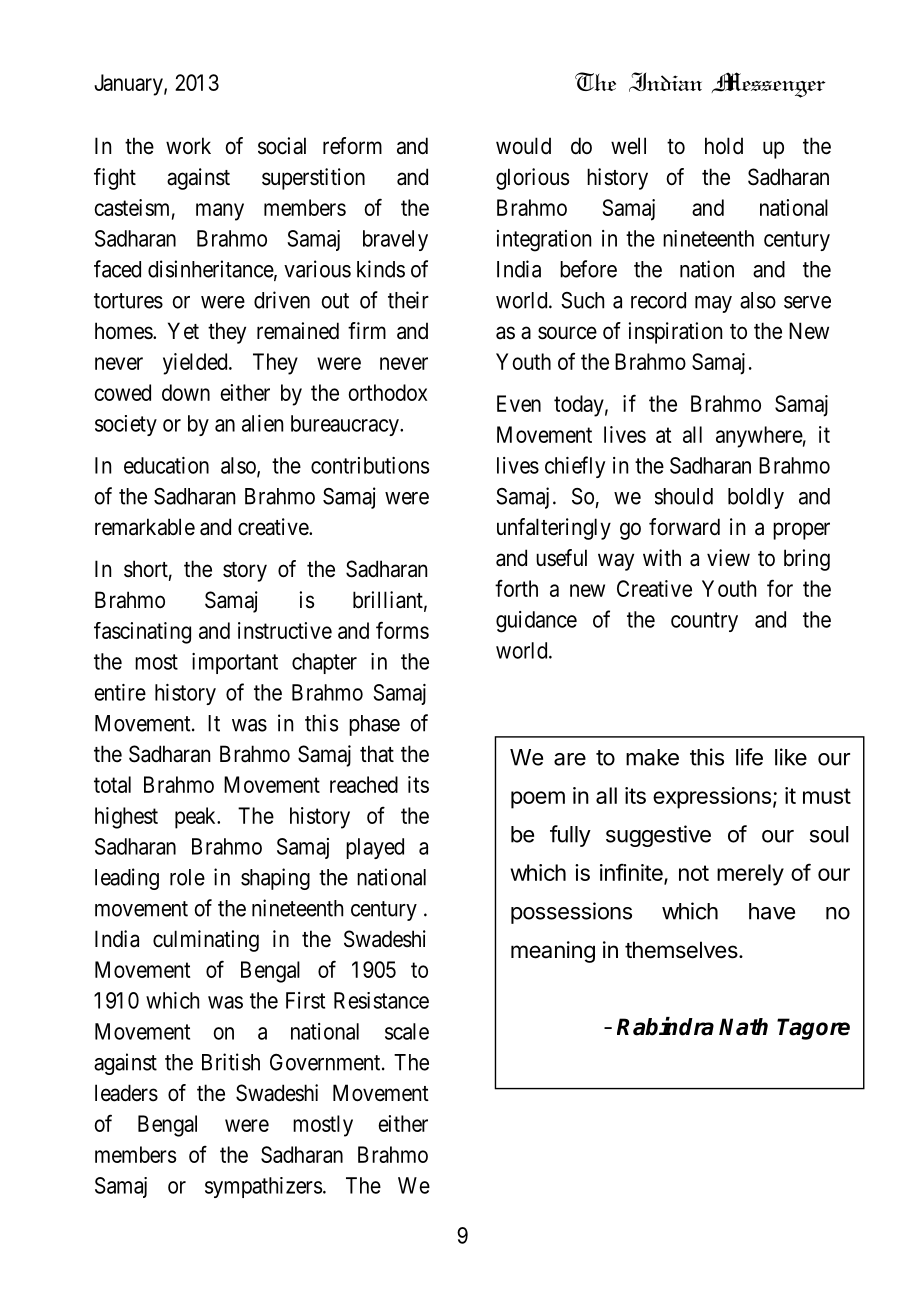  What do you see at coordinates (523, 146) in the document?
I see `would` at bounding box center [523, 146].
